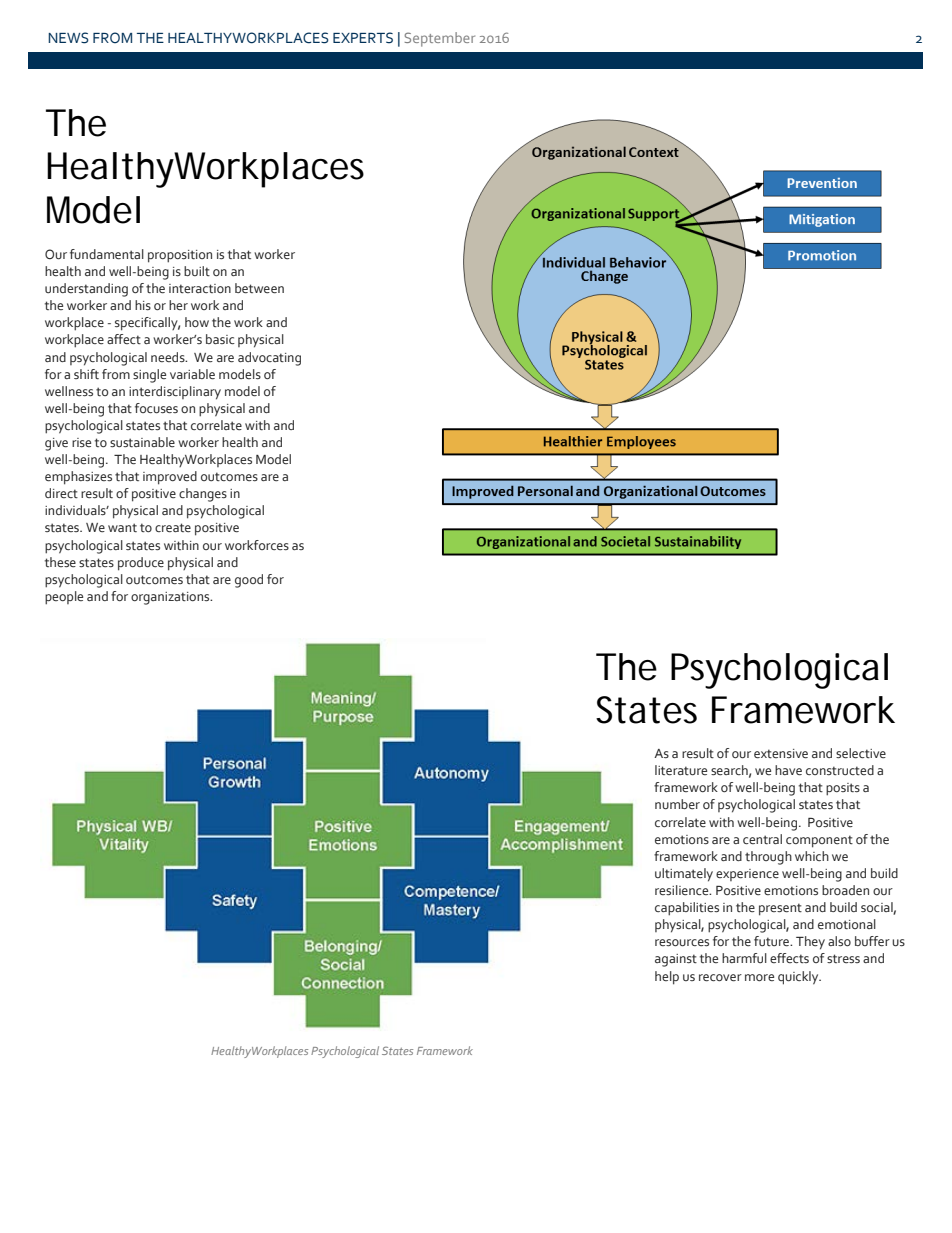 Image resolution: width=952 pixels, height=1233 pixels. What do you see at coordinates (143, 305) in the page?
I see `his` at bounding box center [143, 305].
